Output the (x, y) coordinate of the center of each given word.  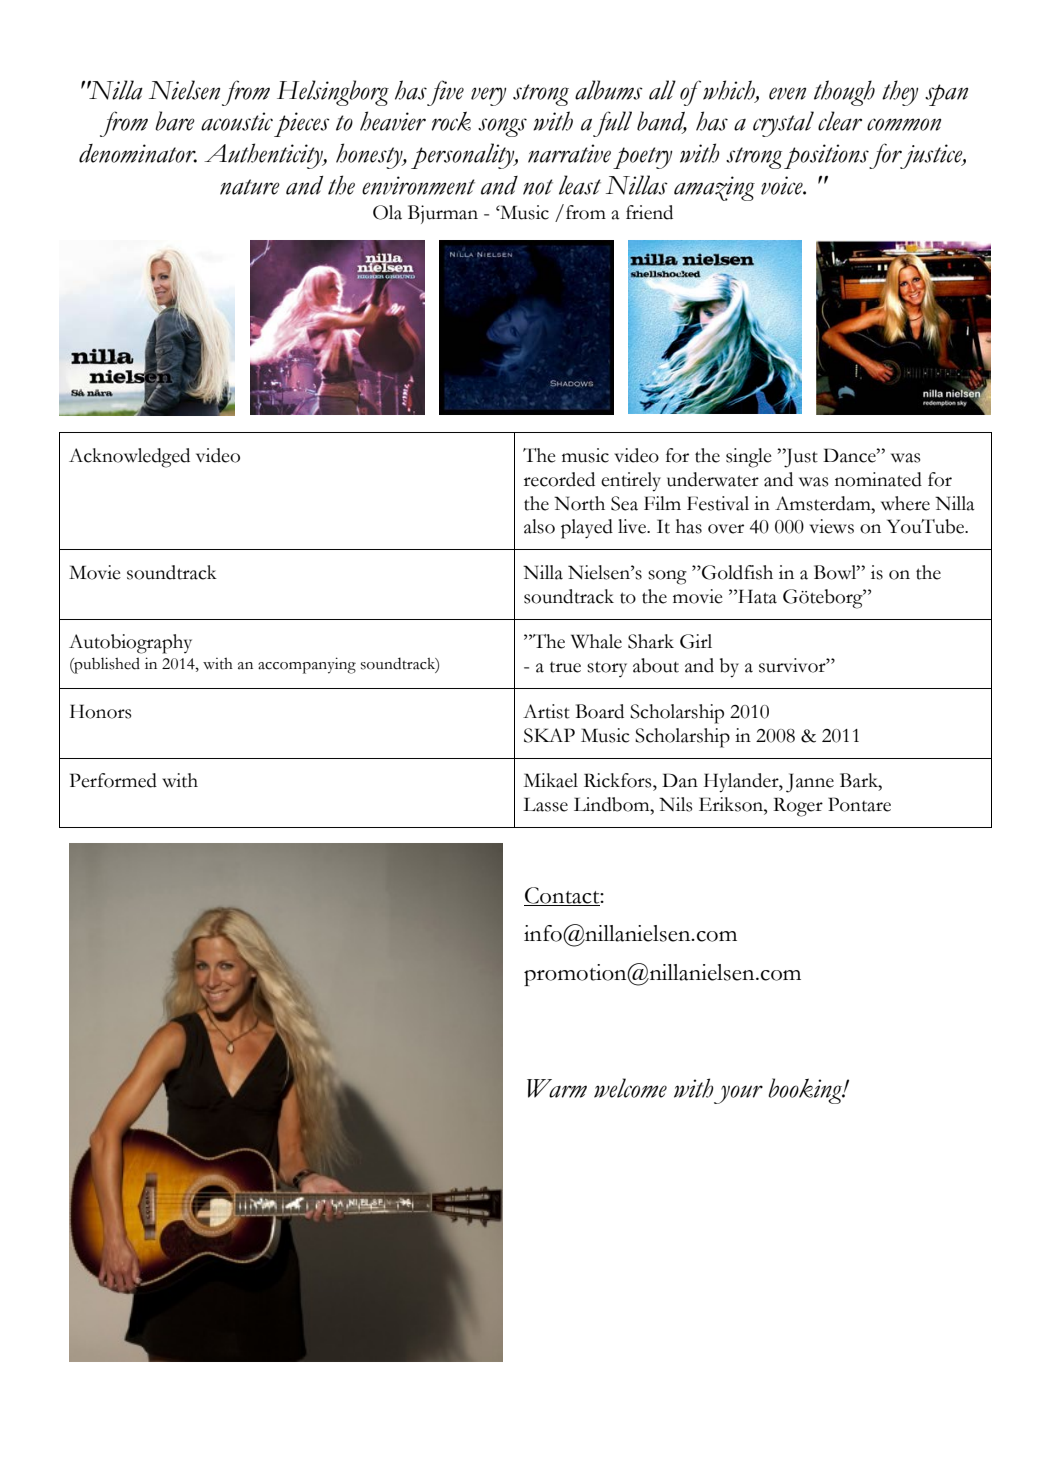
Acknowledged (129, 458)
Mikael (551, 780)
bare (175, 121)
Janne (810, 783)
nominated (878, 479)
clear (840, 121)
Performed (113, 780)
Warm (557, 1088)
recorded (559, 479)
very (489, 96)
